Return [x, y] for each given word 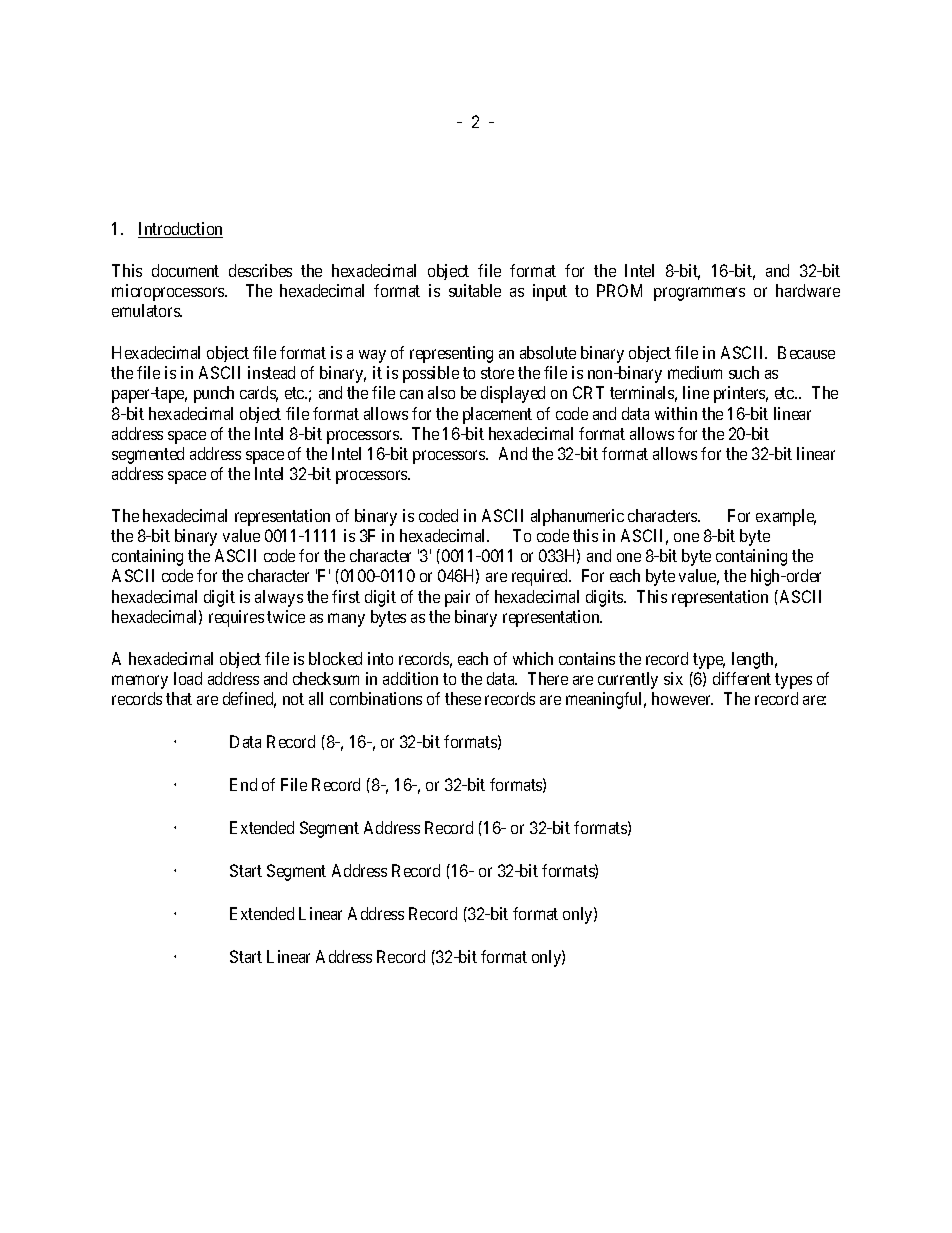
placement [497, 415]
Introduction [180, 230]
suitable [475, 290]
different [742, 678]
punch [214, 394]
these [463, 698]
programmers [699, 294]
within [676, 413]
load [188, 678]
